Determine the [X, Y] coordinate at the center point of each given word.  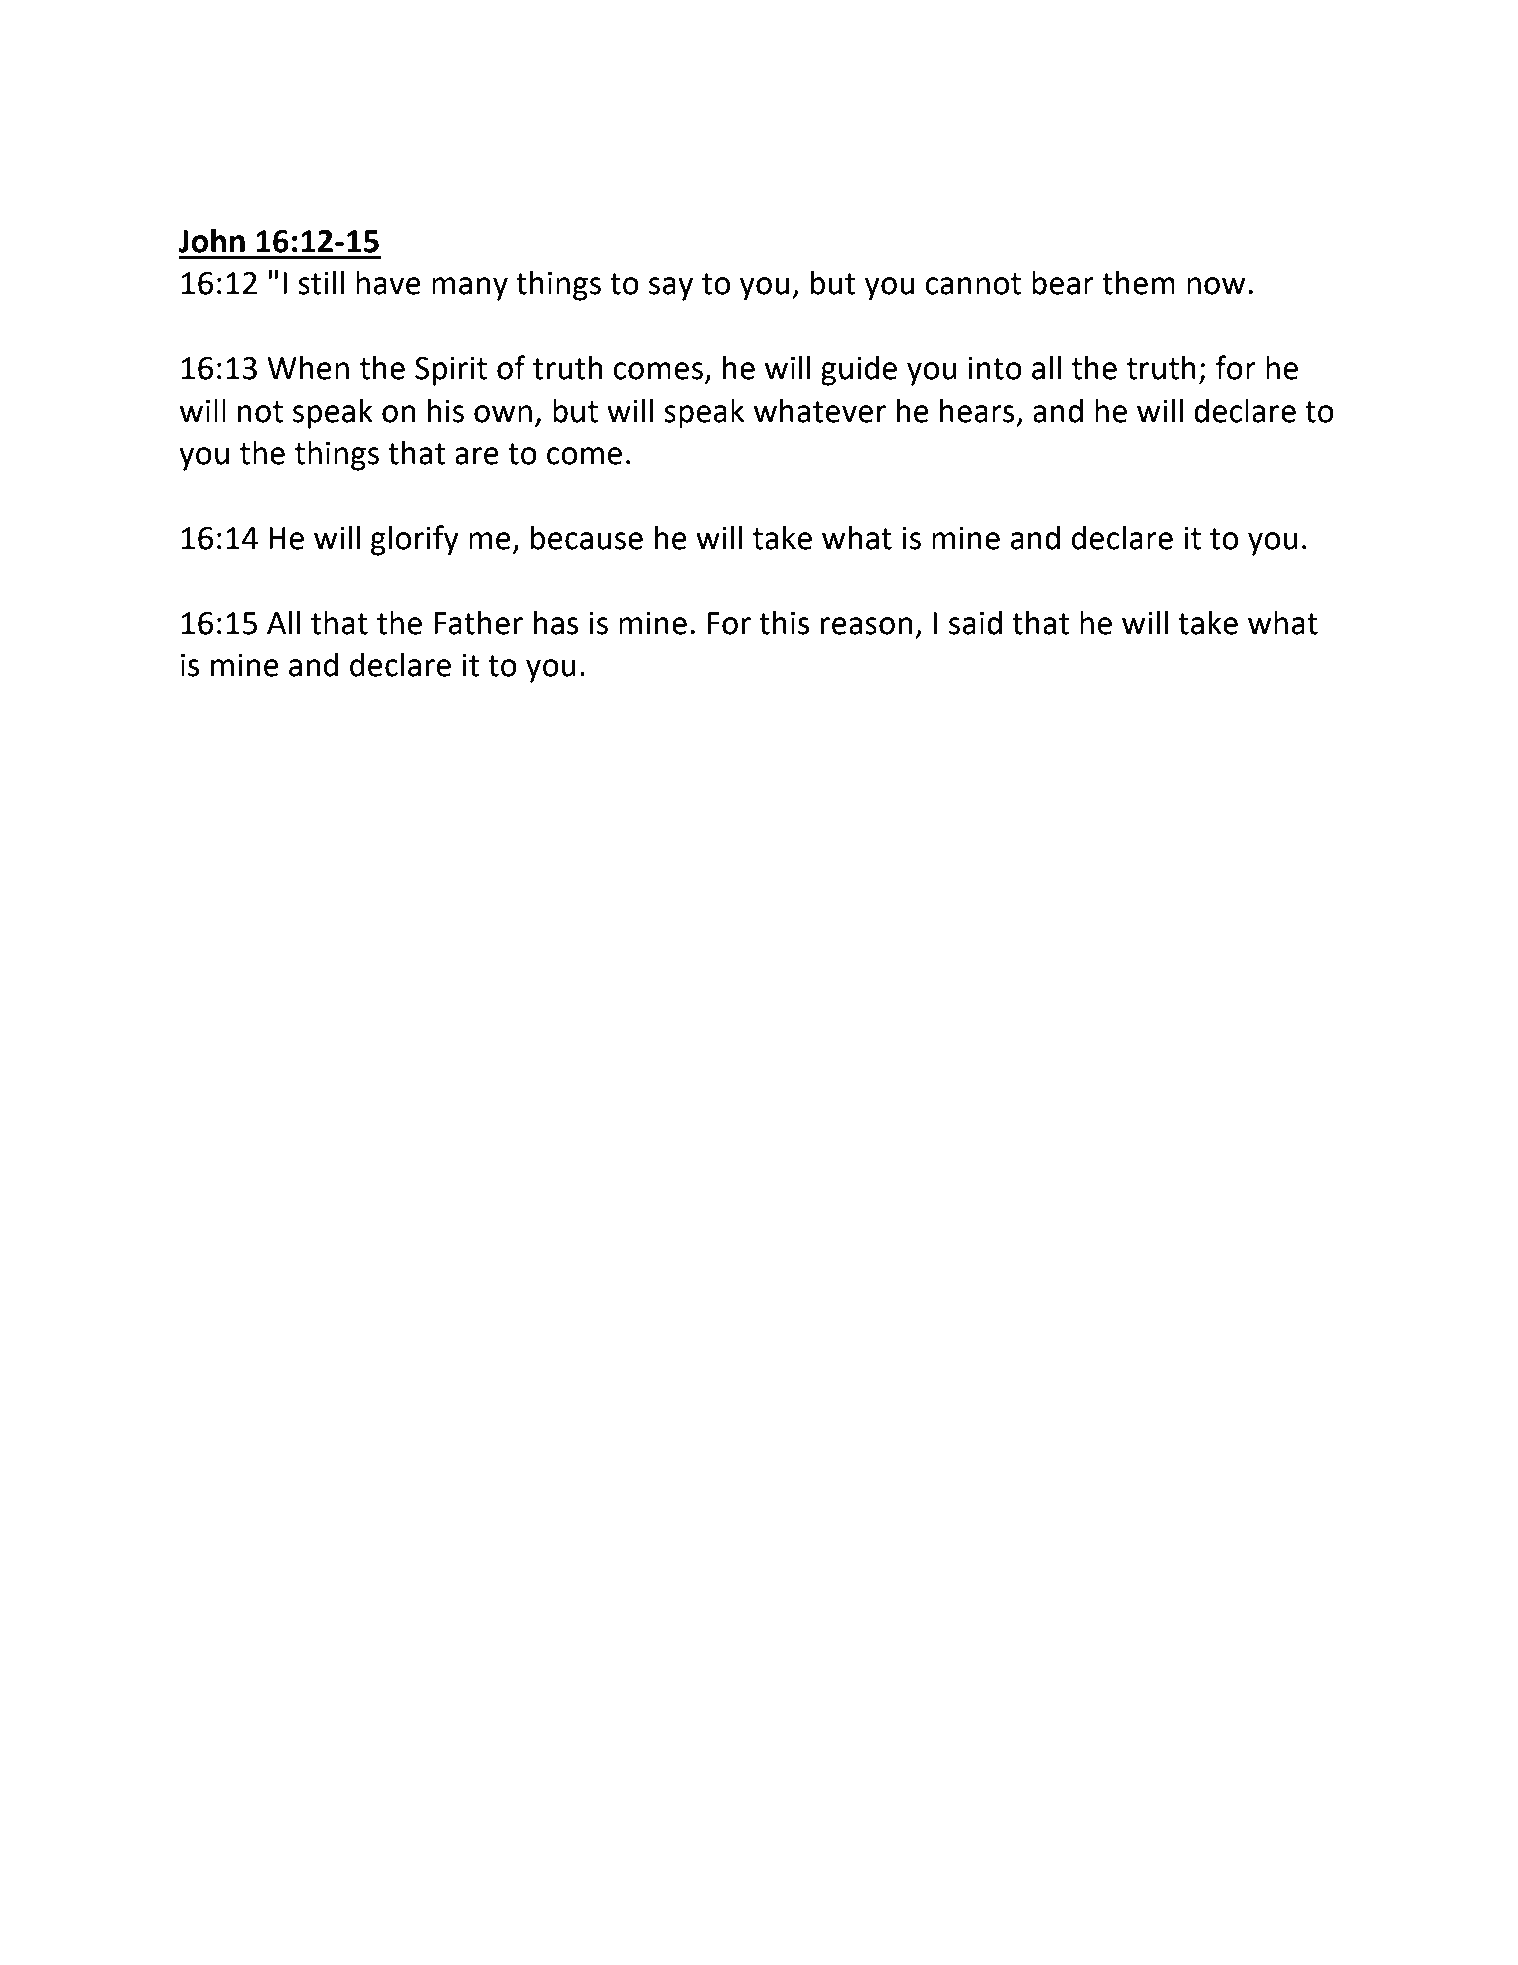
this [784, 622]
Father [478, 622]
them [1138, 282]
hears [977, 410]
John [212, 240]
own [503, 414]
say [671, 289]
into [995, 368]
